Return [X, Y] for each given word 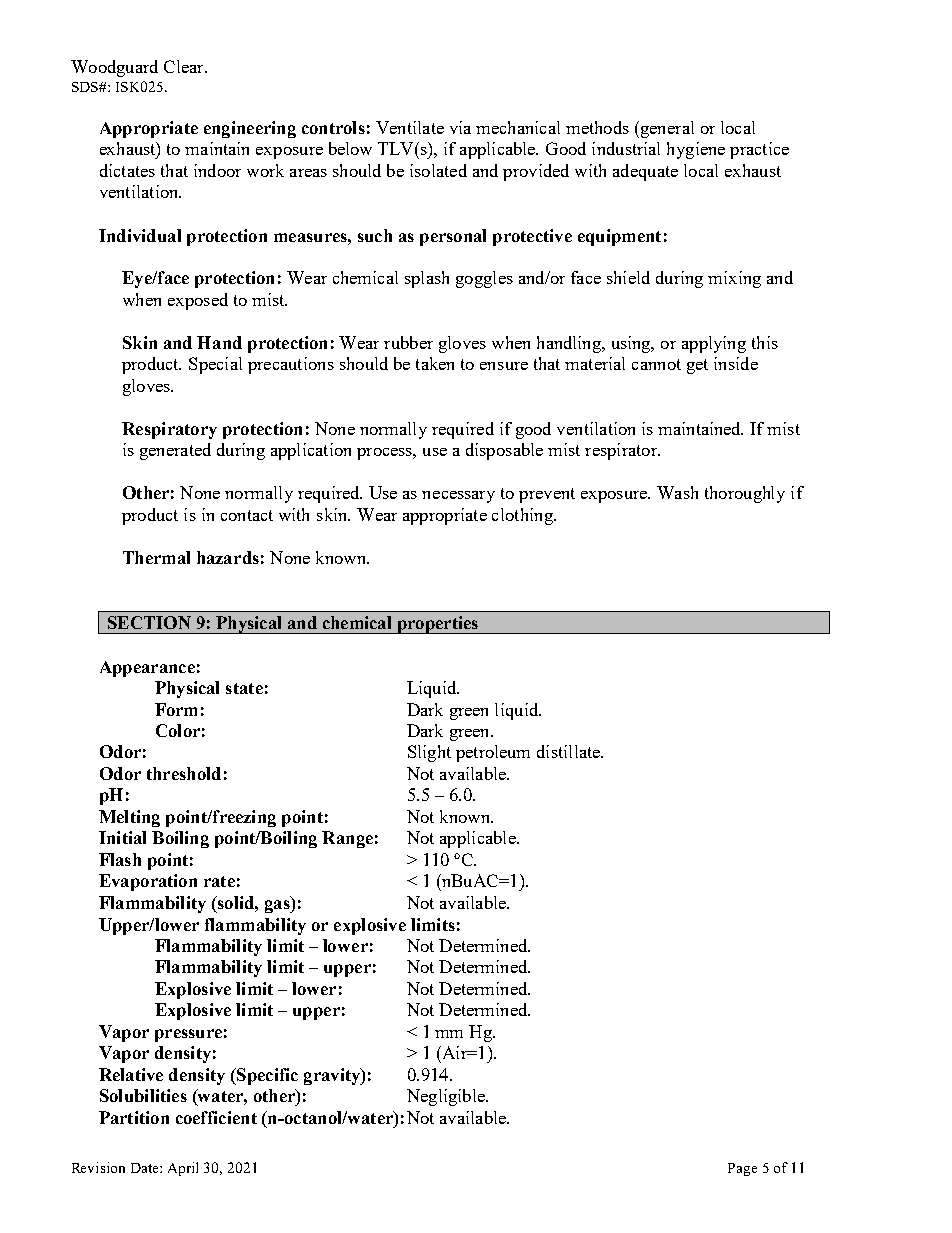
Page [742, 1169]
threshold [184, 773]
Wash [677, 492]
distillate [569, 751]
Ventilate [410, 127]
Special [215, 365]
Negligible [447, 1097]
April [183, 1169]
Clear [185, 66]
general [666, 129]
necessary [458, 497]
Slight [429, 753]
